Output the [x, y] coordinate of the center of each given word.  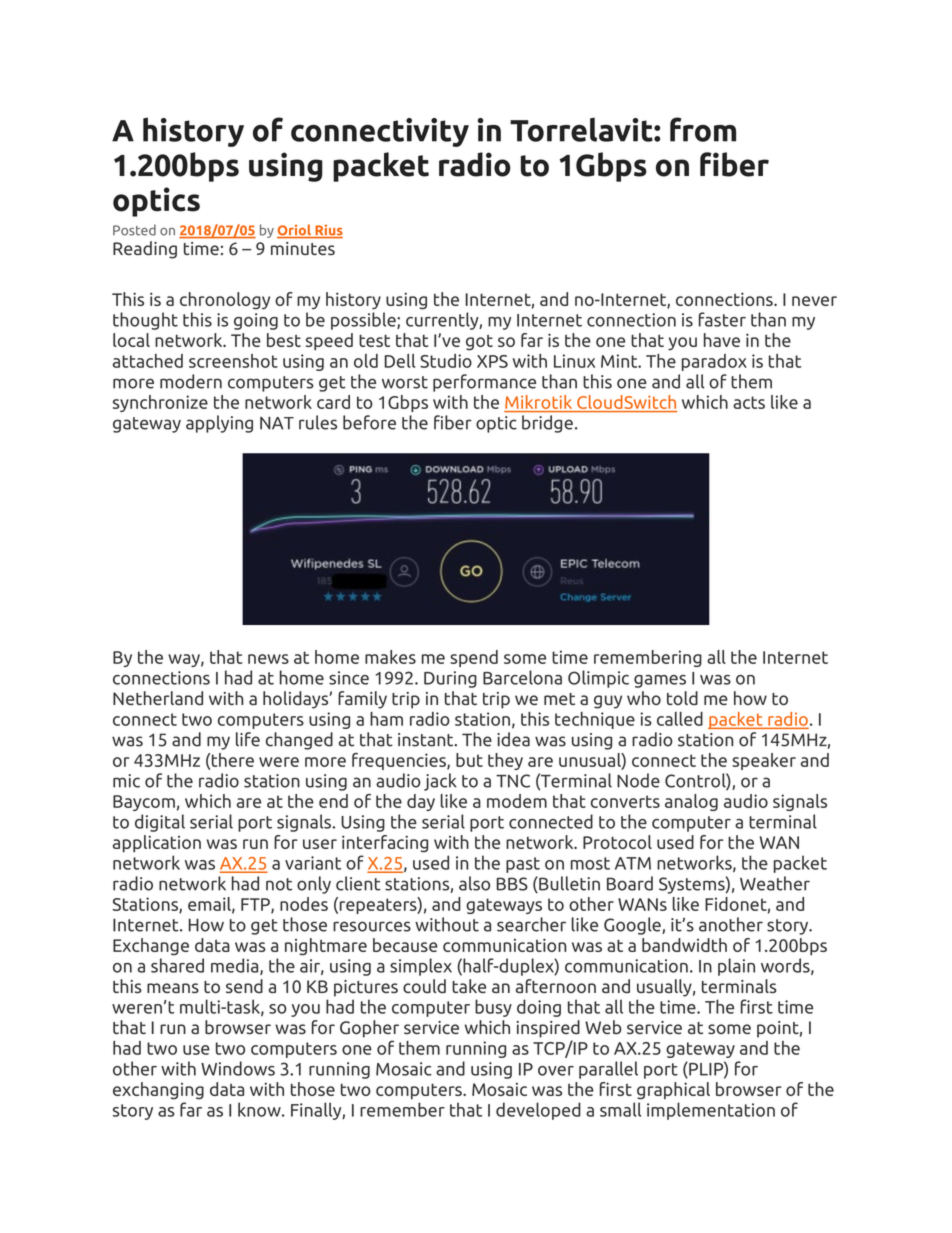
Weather [775, 883]
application [157, 844]
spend [474, 658]
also [474, 883]
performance [484, 383]
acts [749, 402]
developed [538, 1111]
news [268, 659]
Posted [134, 230]
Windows [238, 1068]
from [703, 129]
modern [191, 381]
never [814, 301]
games [660, 681]
